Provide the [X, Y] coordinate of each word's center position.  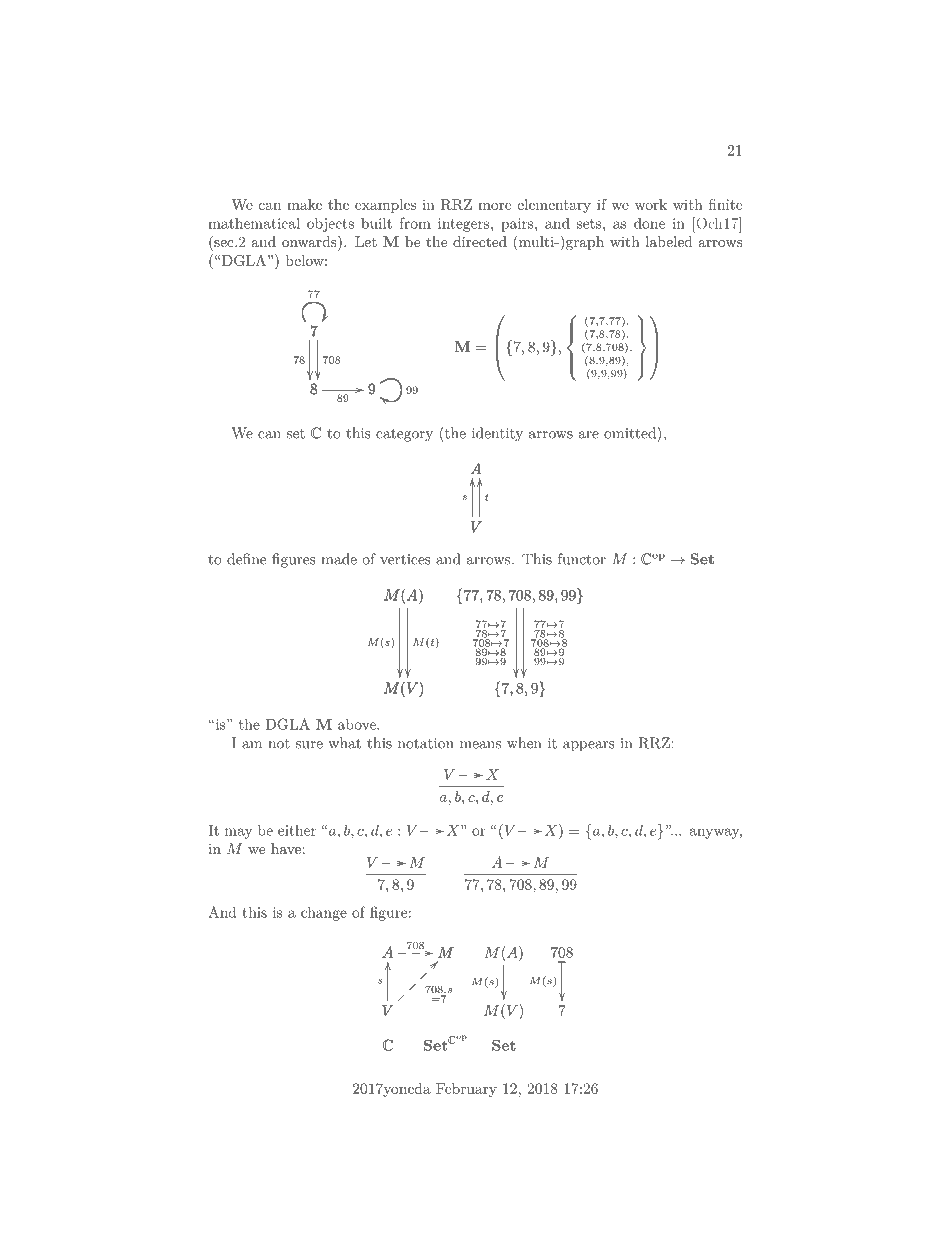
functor [582, 559]
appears [589, 746]
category [404, 435]
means [480, 745]
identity [497, 434]
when [524, 743]
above [358, 724]
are [589, 435]
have [286, 848]
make [304, 204]
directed [480, 241]
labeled [669, 241]
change [324, 913]
